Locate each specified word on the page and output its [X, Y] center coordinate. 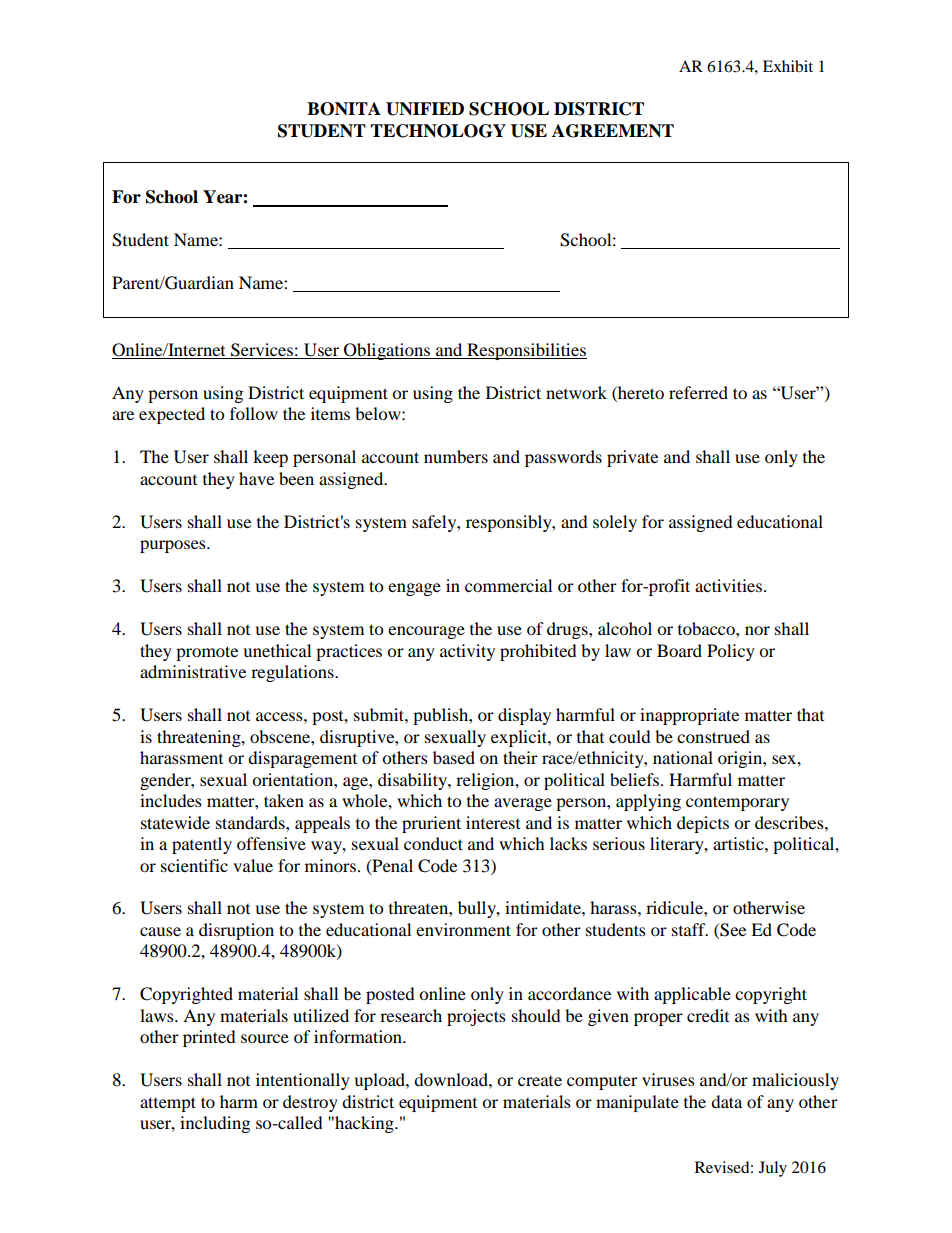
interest [493, 822]
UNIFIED [425, 109]
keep [270, 458]
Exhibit [788, 66]
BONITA [344, 109]
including [215, 1124]
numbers [456, 456]
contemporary [737, 803]
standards [251, 822]
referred [698, 392]
